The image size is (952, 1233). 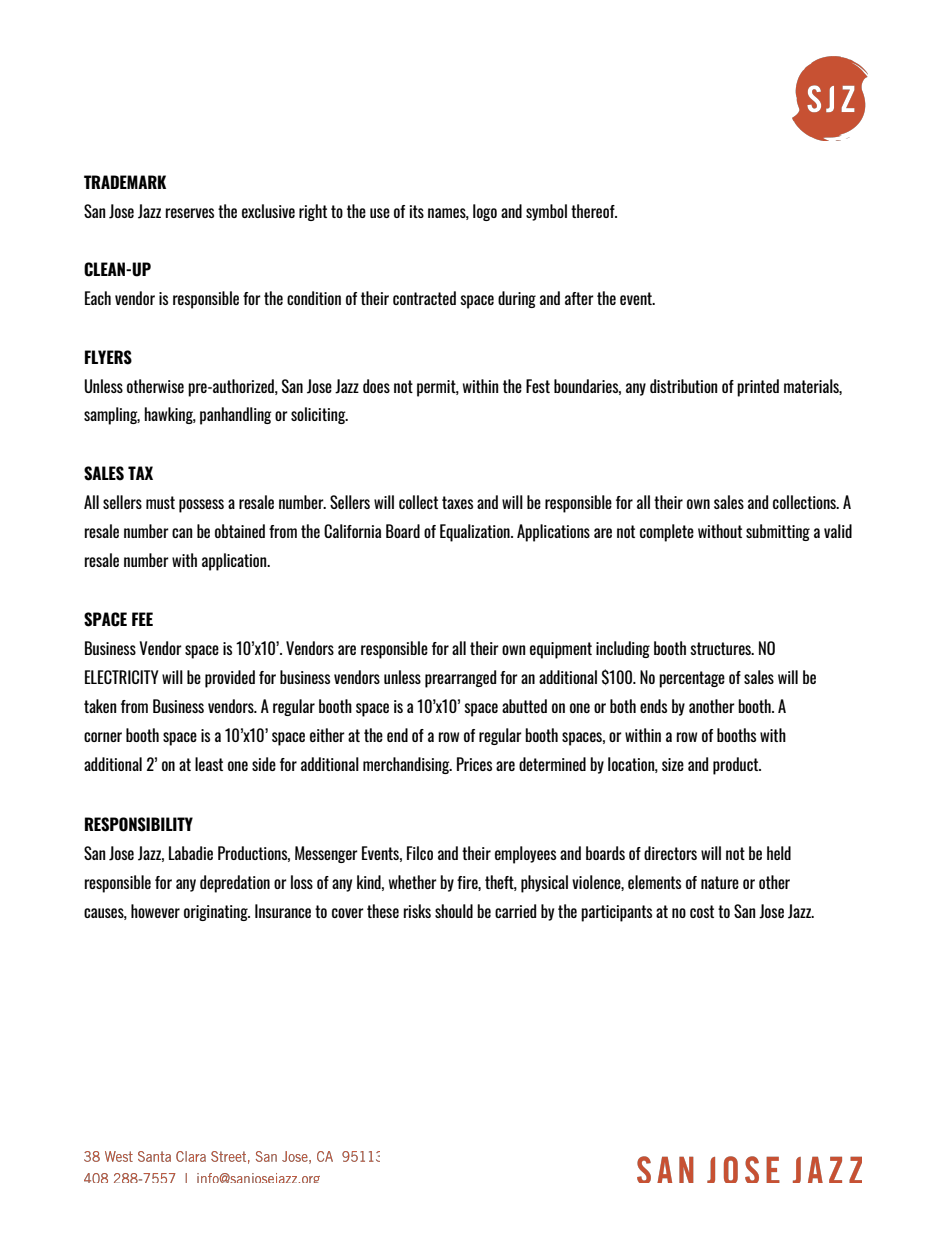 What do you see at coordinates (485, 212) in the screenshot?
I see `logo` at bounding box center [485, 212].
